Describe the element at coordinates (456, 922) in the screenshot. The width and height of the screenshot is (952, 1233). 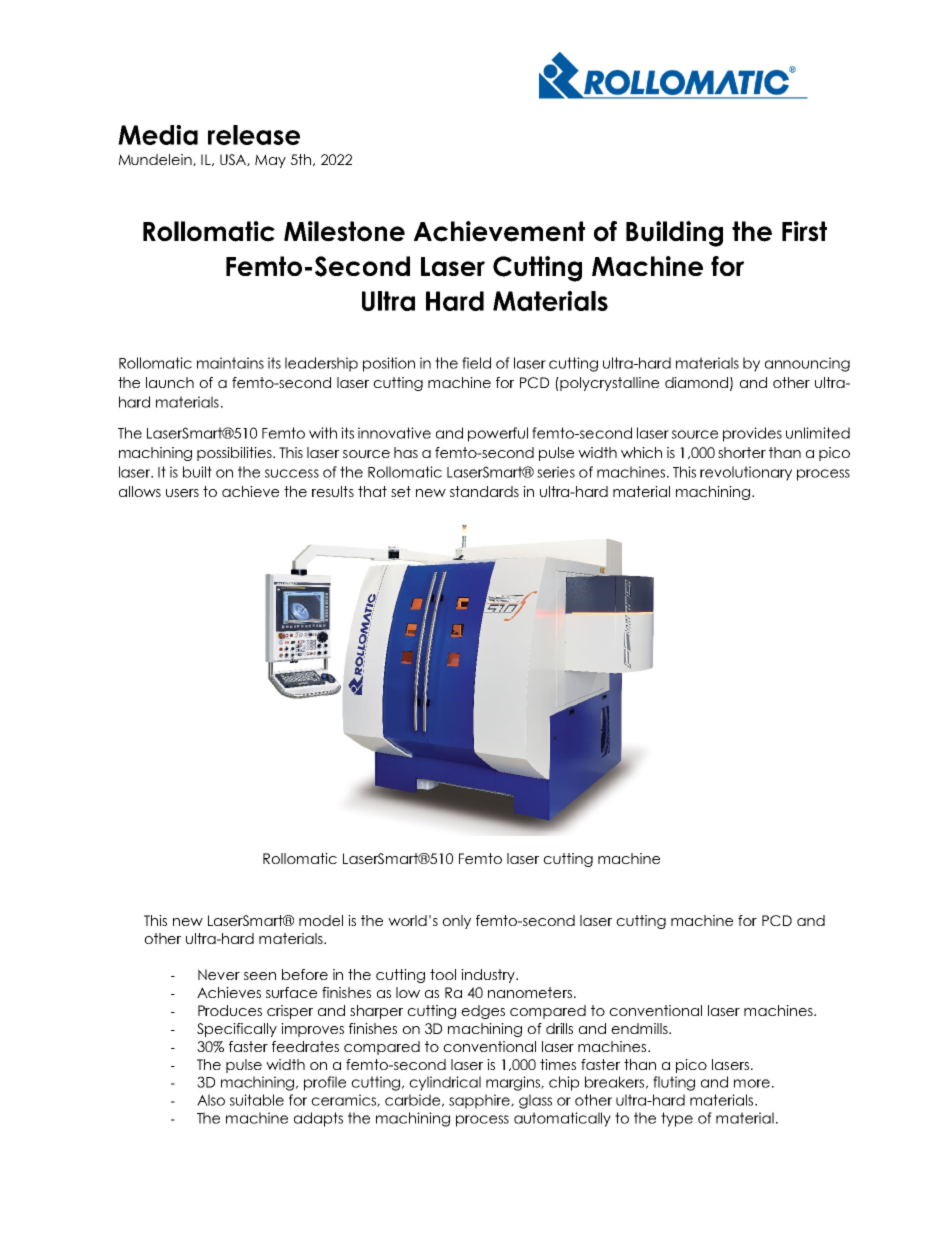
I see `only` at that location.
